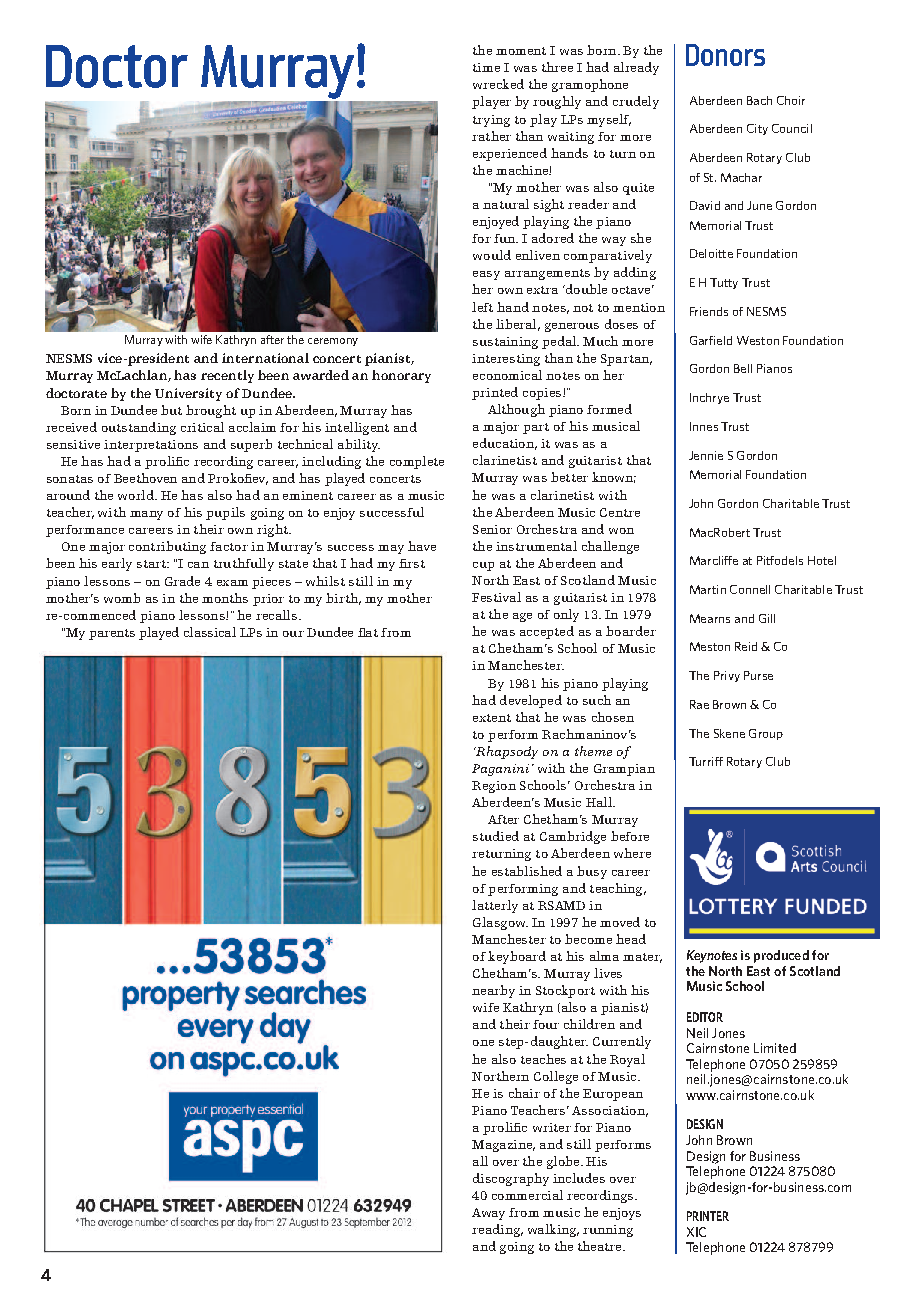 This screenshot has width=924, height=1308. What do you see at coordinates (498, 84) in the screenshot?
I see `wrecked` at bounding box center [498, 84].
